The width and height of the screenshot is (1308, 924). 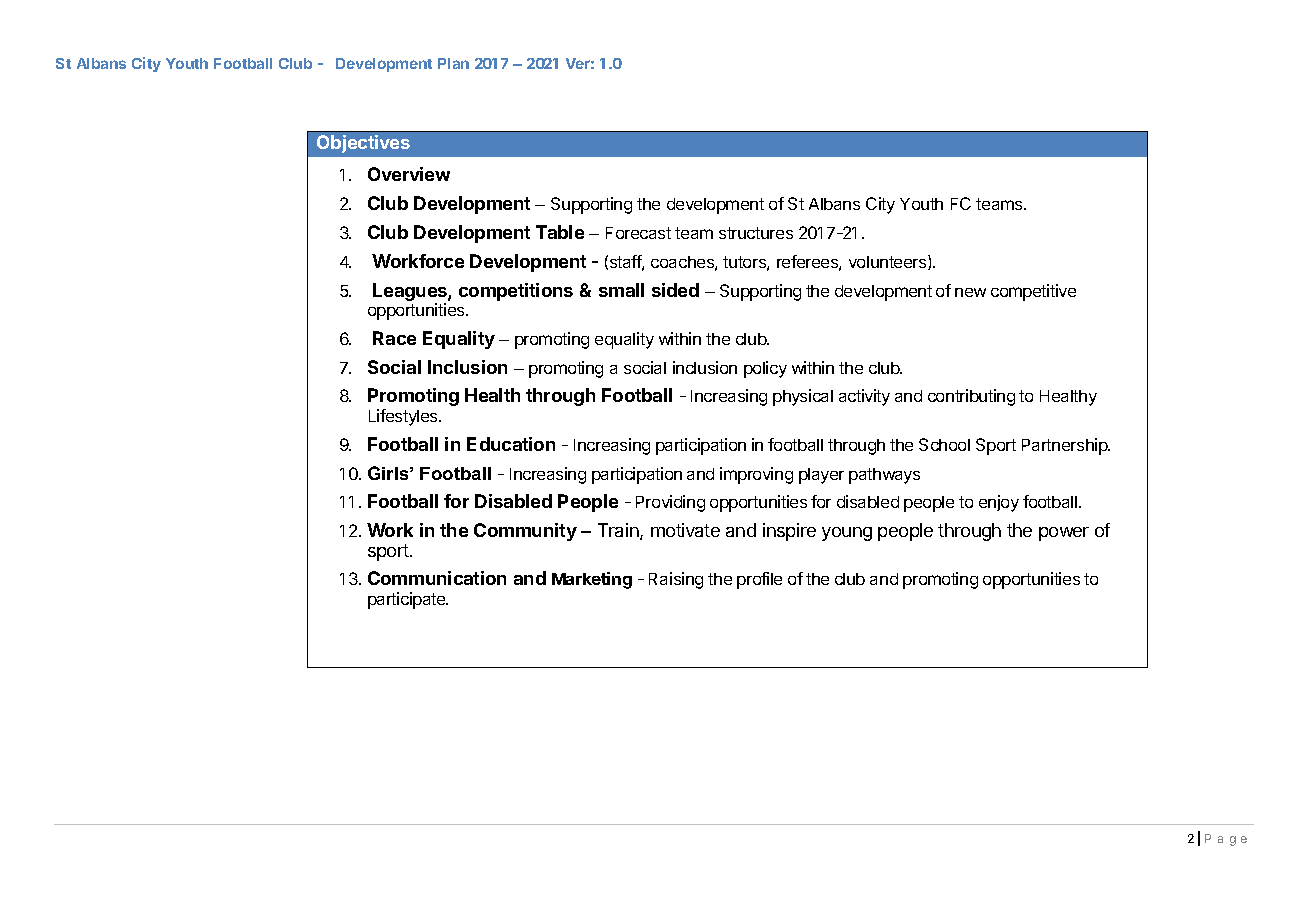 I want to click on profile, so click(x=759, y=580).
